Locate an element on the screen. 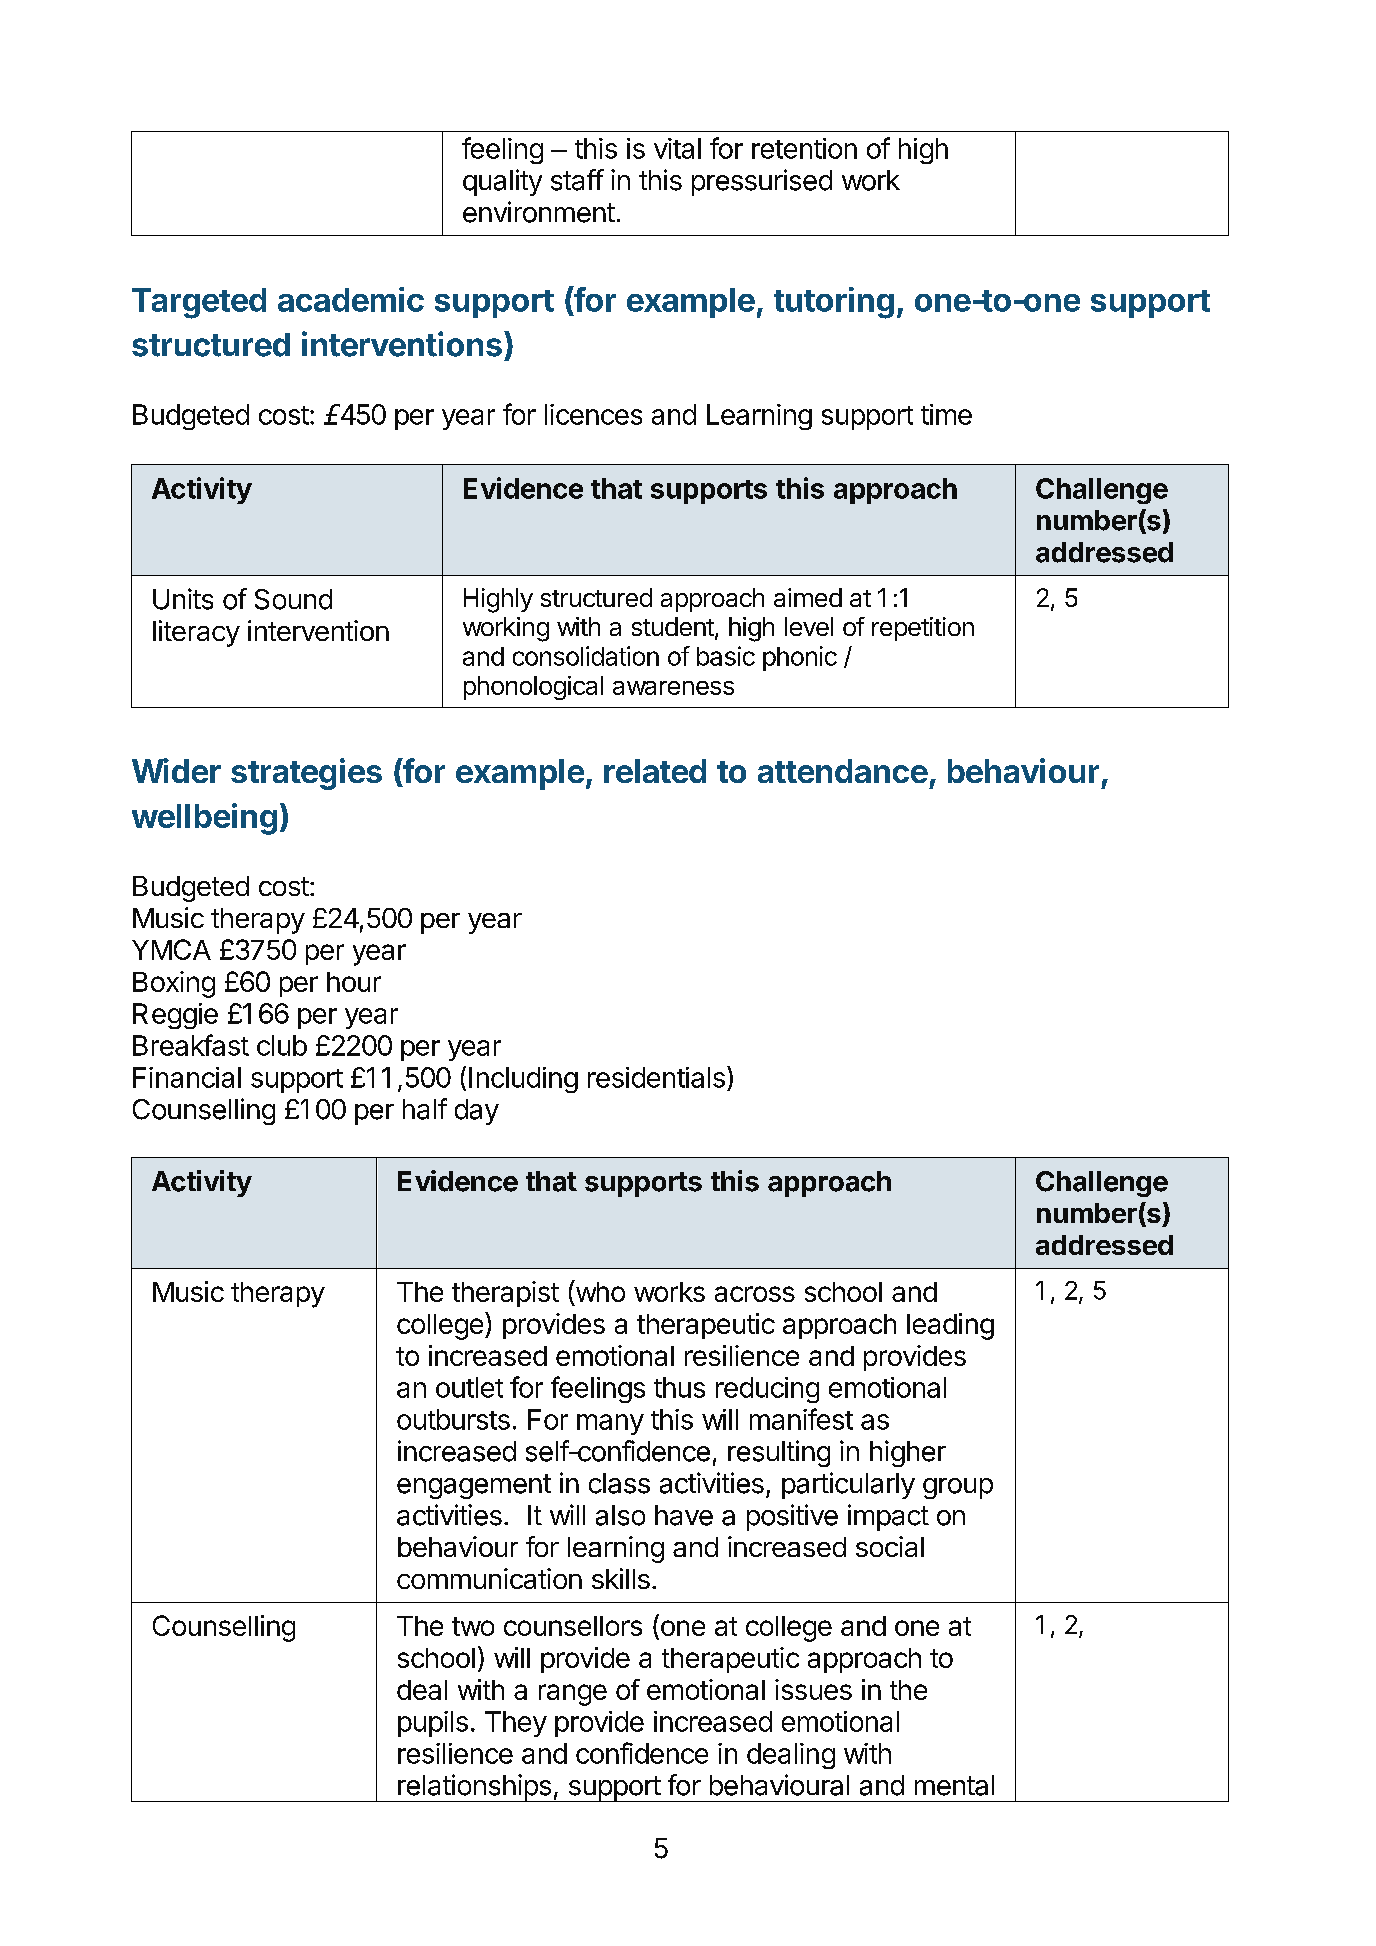 The height and width of the screenshot is (1946, 1376). aimed is located at coordinates (808, 597).
